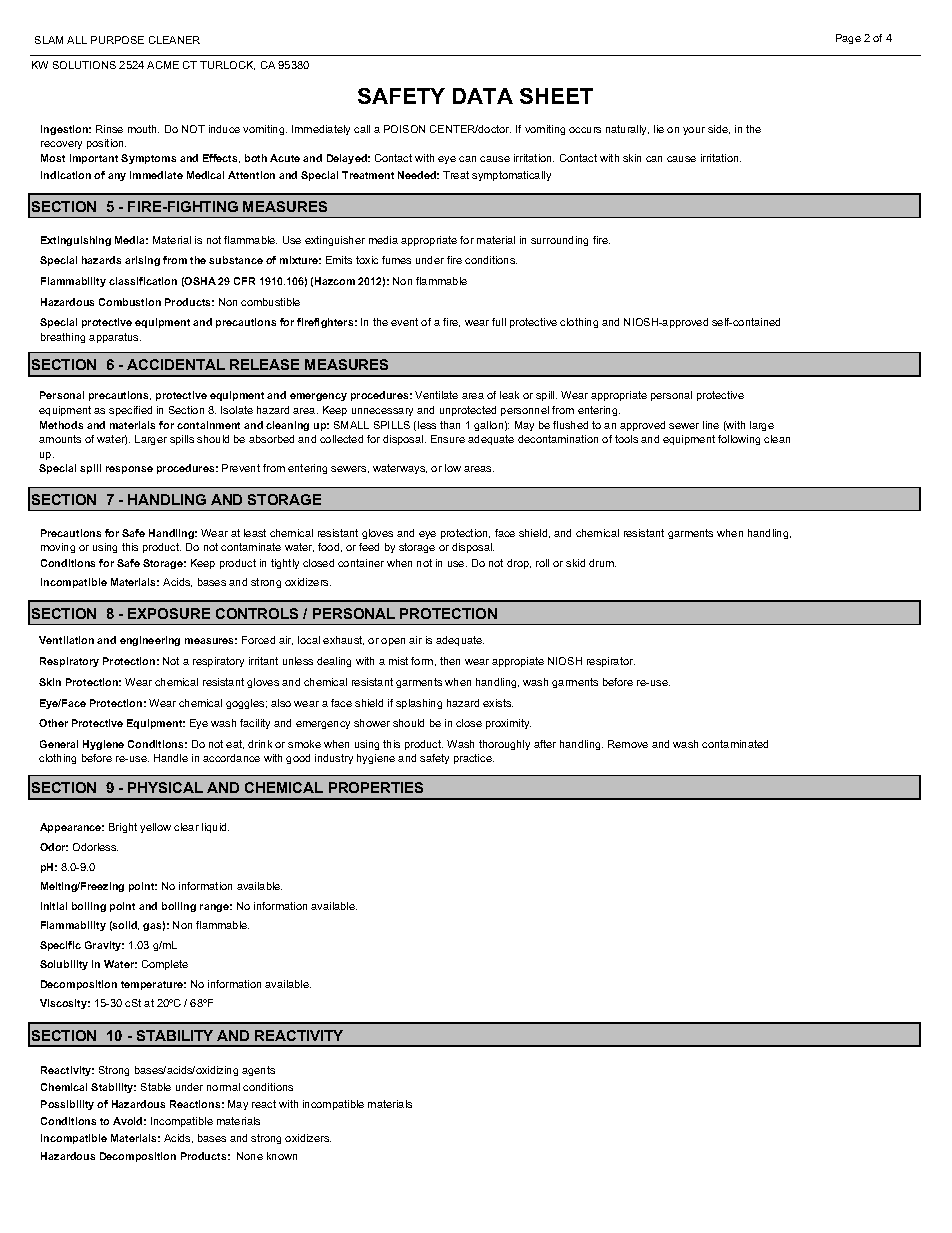 Image resolution: width=952 pixels, height=1233 pixels. What do you see at coordinates (376, 787) in the document?
I see `PROPERTIES` at bounding box center [376, 787].
